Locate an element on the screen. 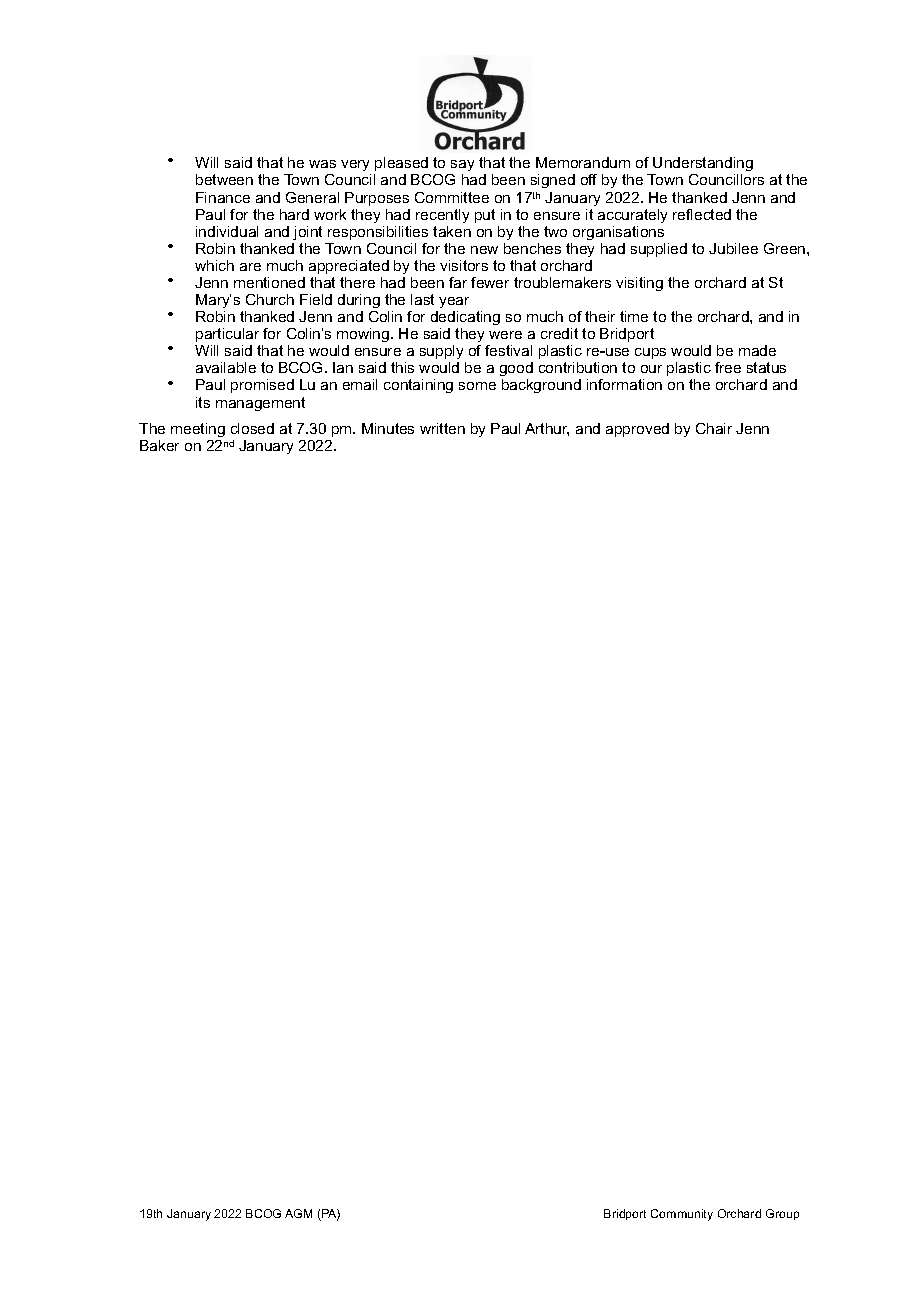 This screenshot has width=924, height=1308. Community is located at coordinates (682, 1215).
